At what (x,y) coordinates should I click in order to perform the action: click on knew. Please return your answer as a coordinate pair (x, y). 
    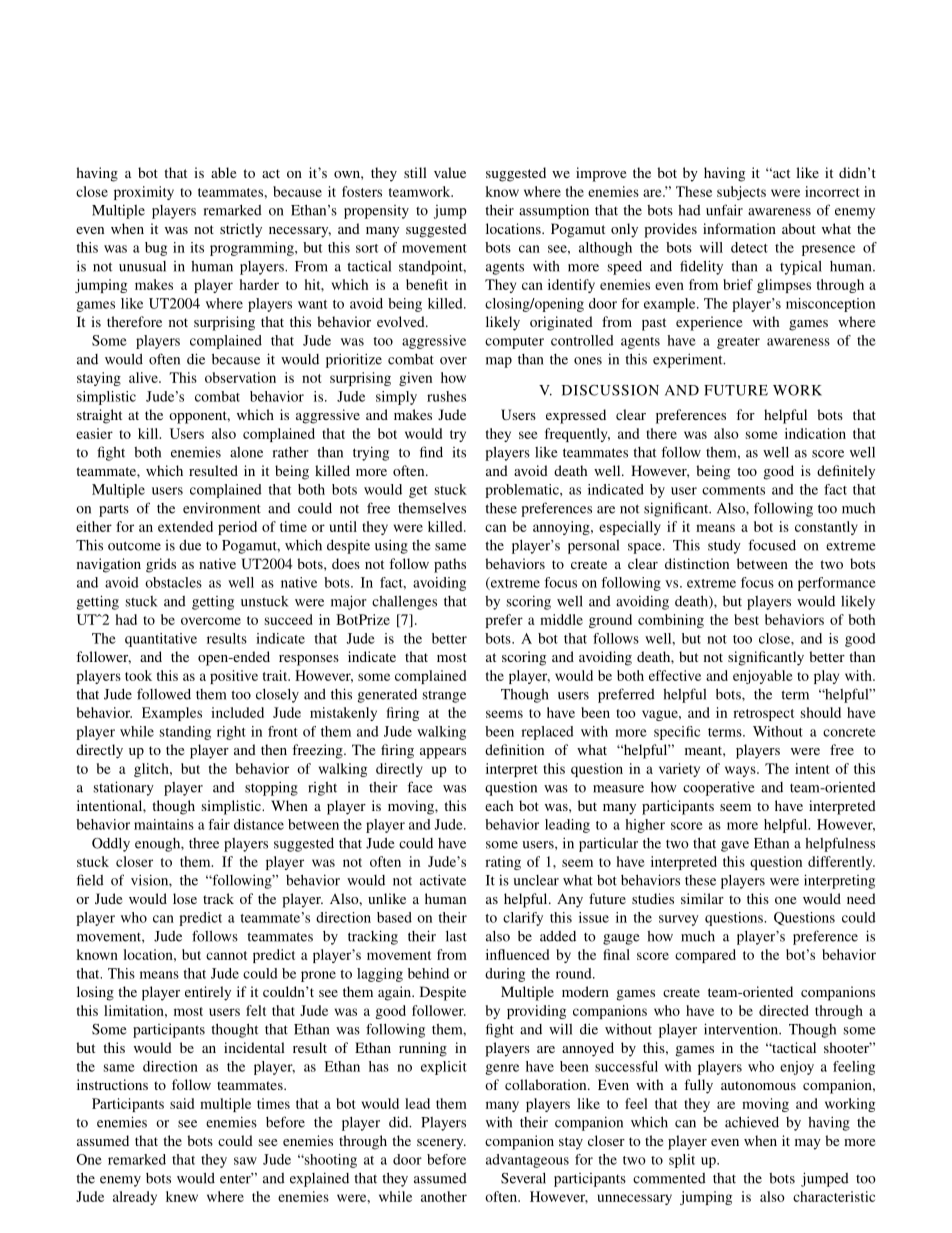
    Looking at the image, I should click on (182, 1196).
